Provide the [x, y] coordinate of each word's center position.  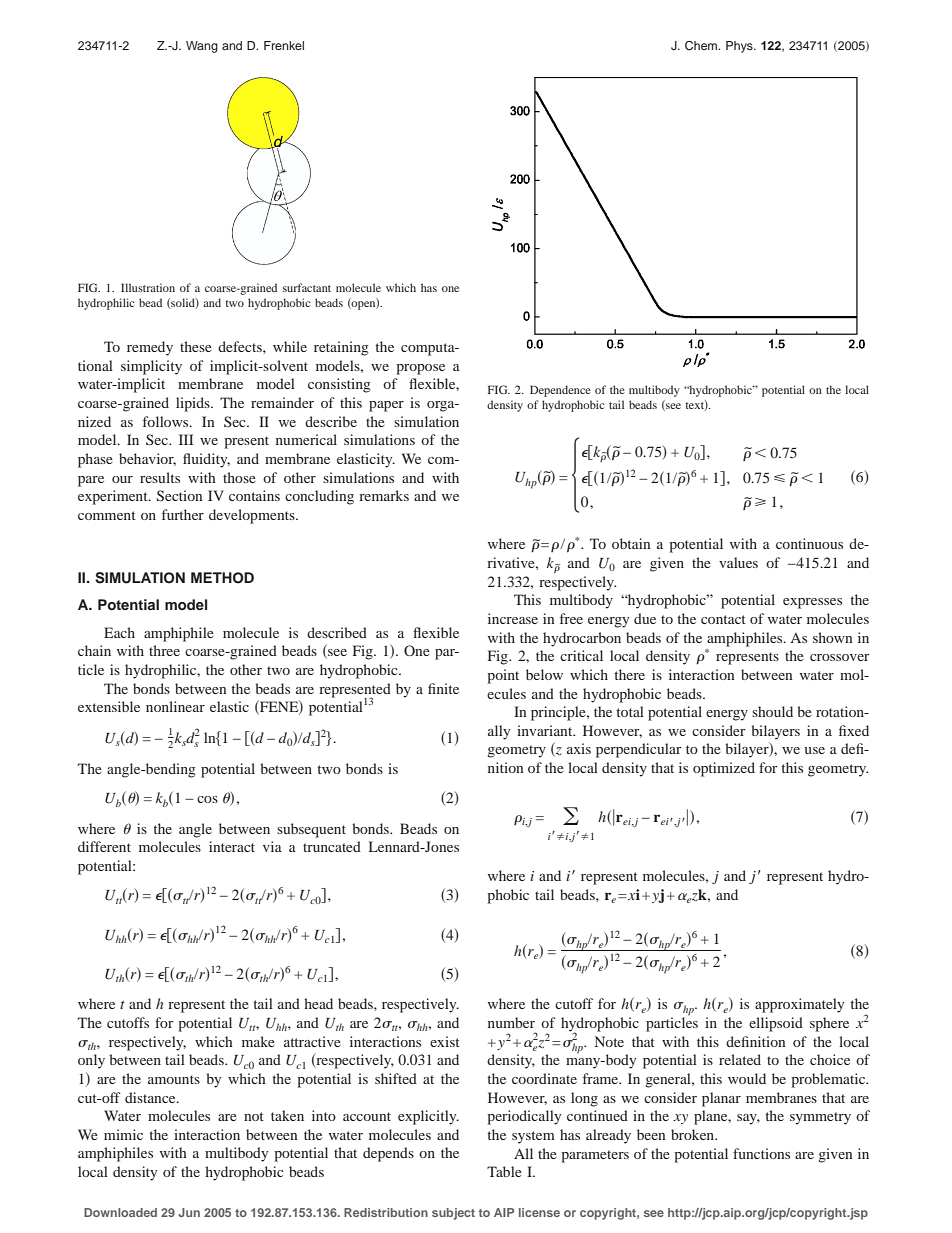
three [164, 650]
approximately [799, 1005]
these [196, 346]
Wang [202, 47]
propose [420, 369]
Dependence [560, 391]
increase [513, 618]
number [511, 1022]
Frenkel [284, 45]
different [104, 846]
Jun [189, 1212]
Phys [740, 47]
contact [723, 619]
